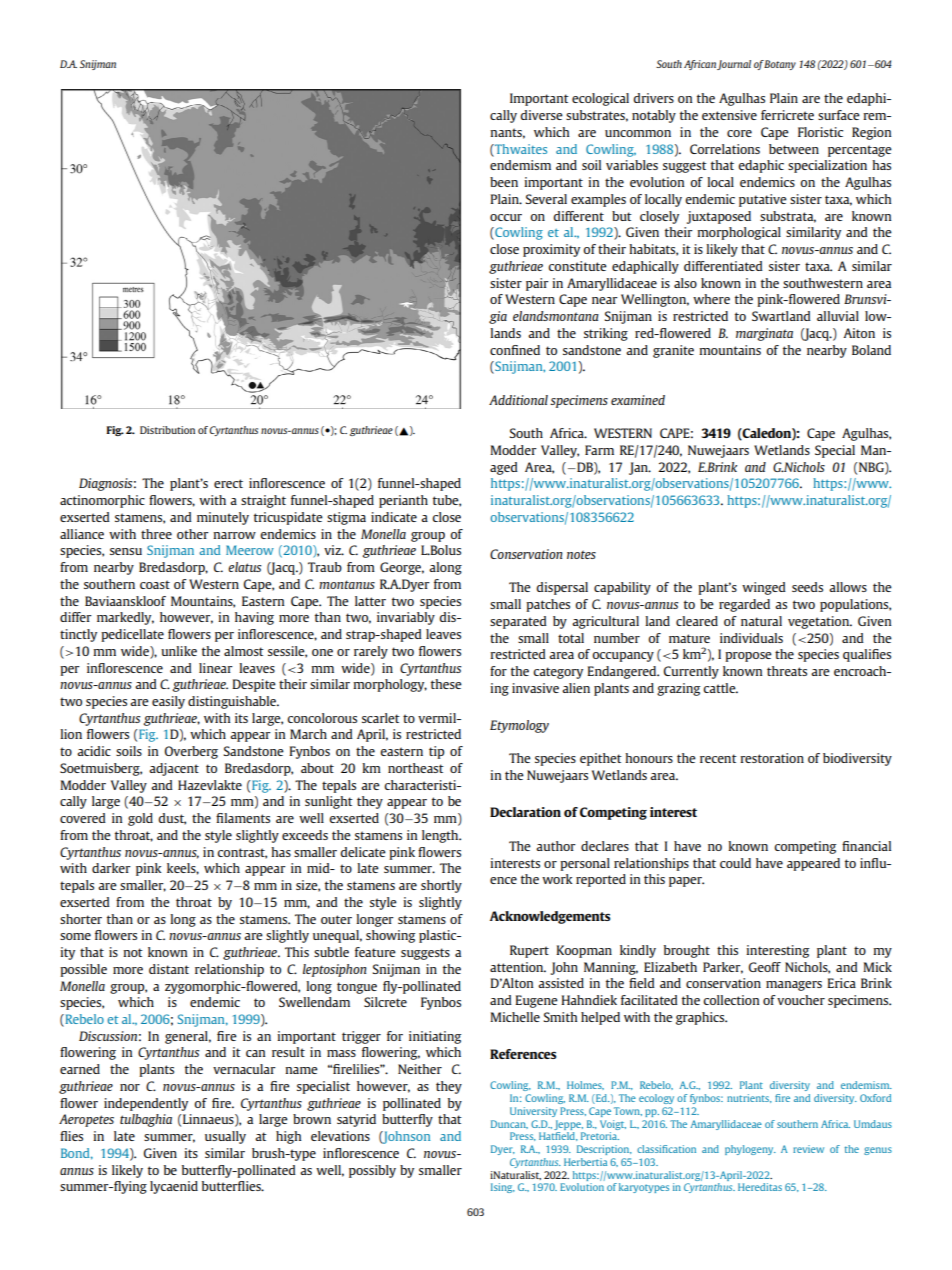  Describe the element at coordinates (441, 886) in the screenshot. I see `shortly` at that location.
